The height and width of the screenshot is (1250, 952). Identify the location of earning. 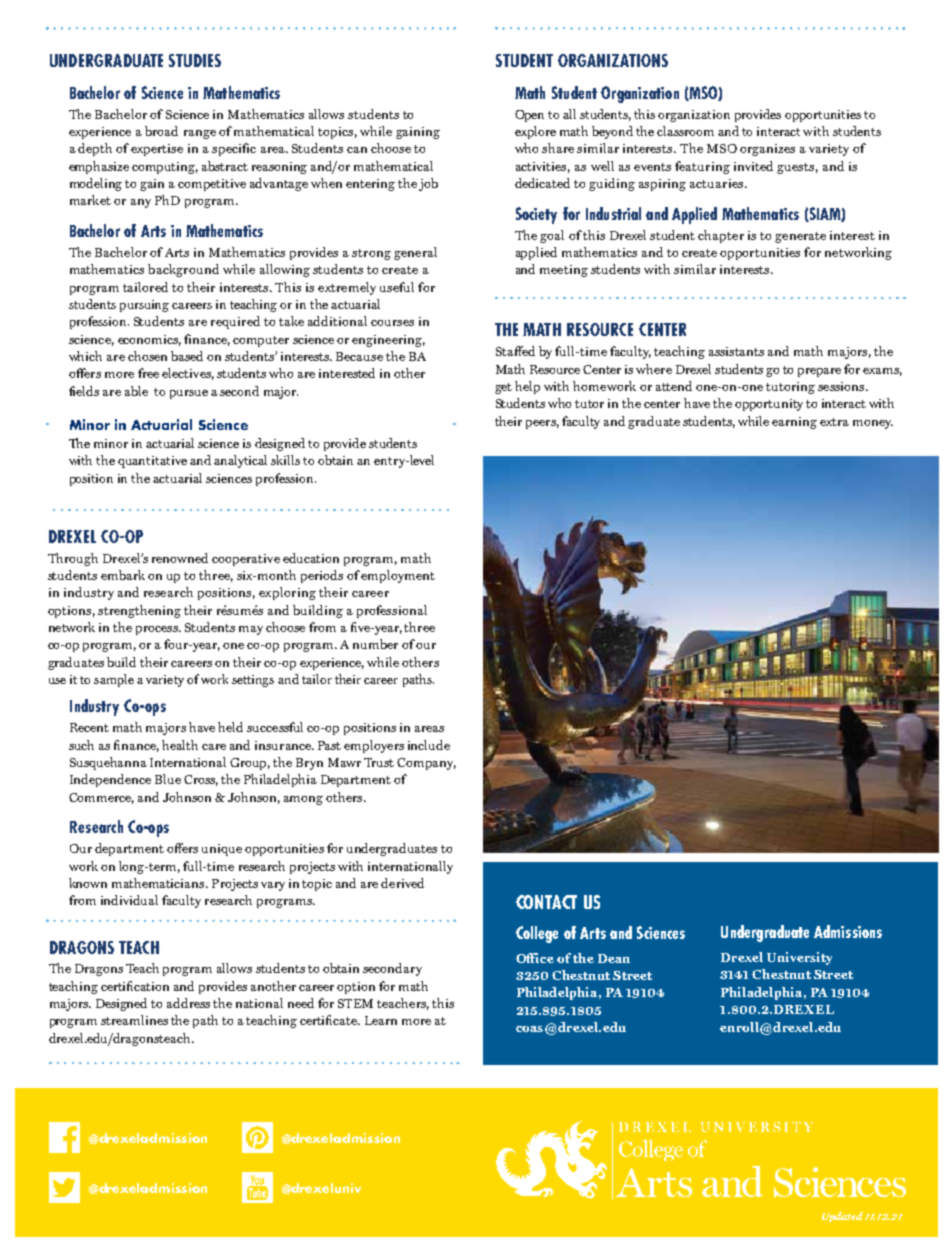
(794, 423).
